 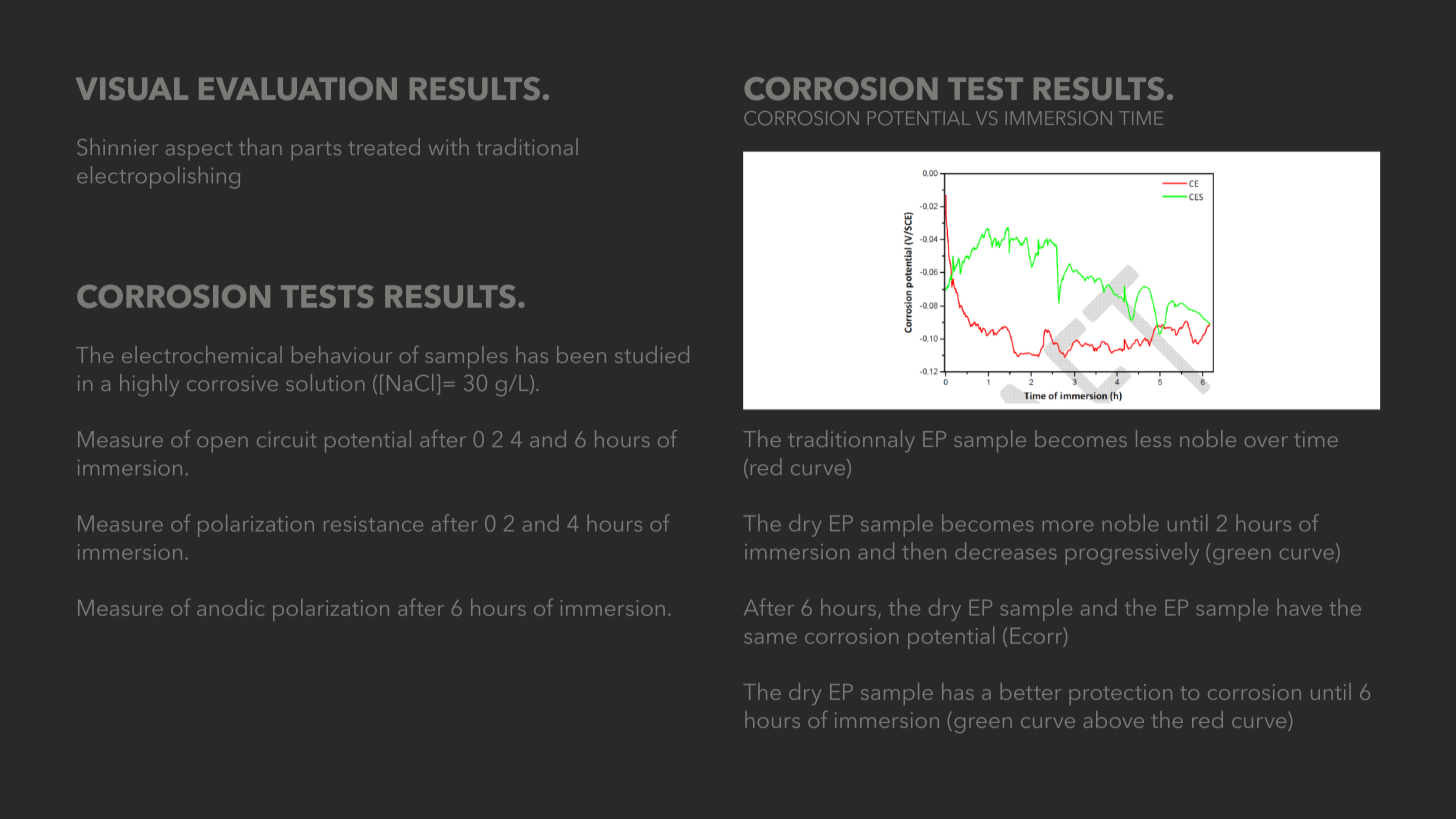 What do you see at coordinates (449, 146) in the screenshot?
I see `with` at bounding box center [449, 146].
